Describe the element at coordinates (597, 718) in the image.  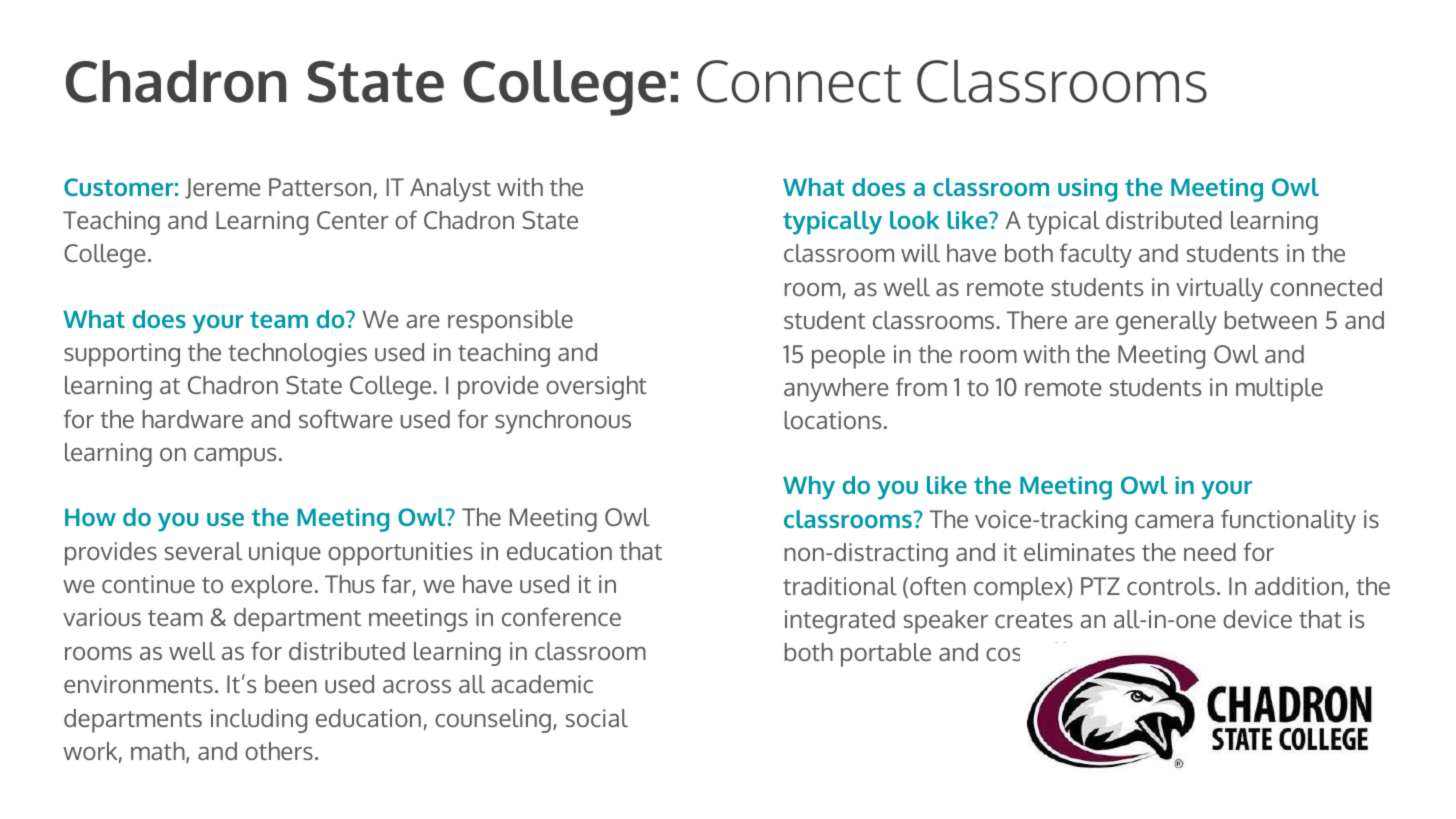
I see `social` at that location.
